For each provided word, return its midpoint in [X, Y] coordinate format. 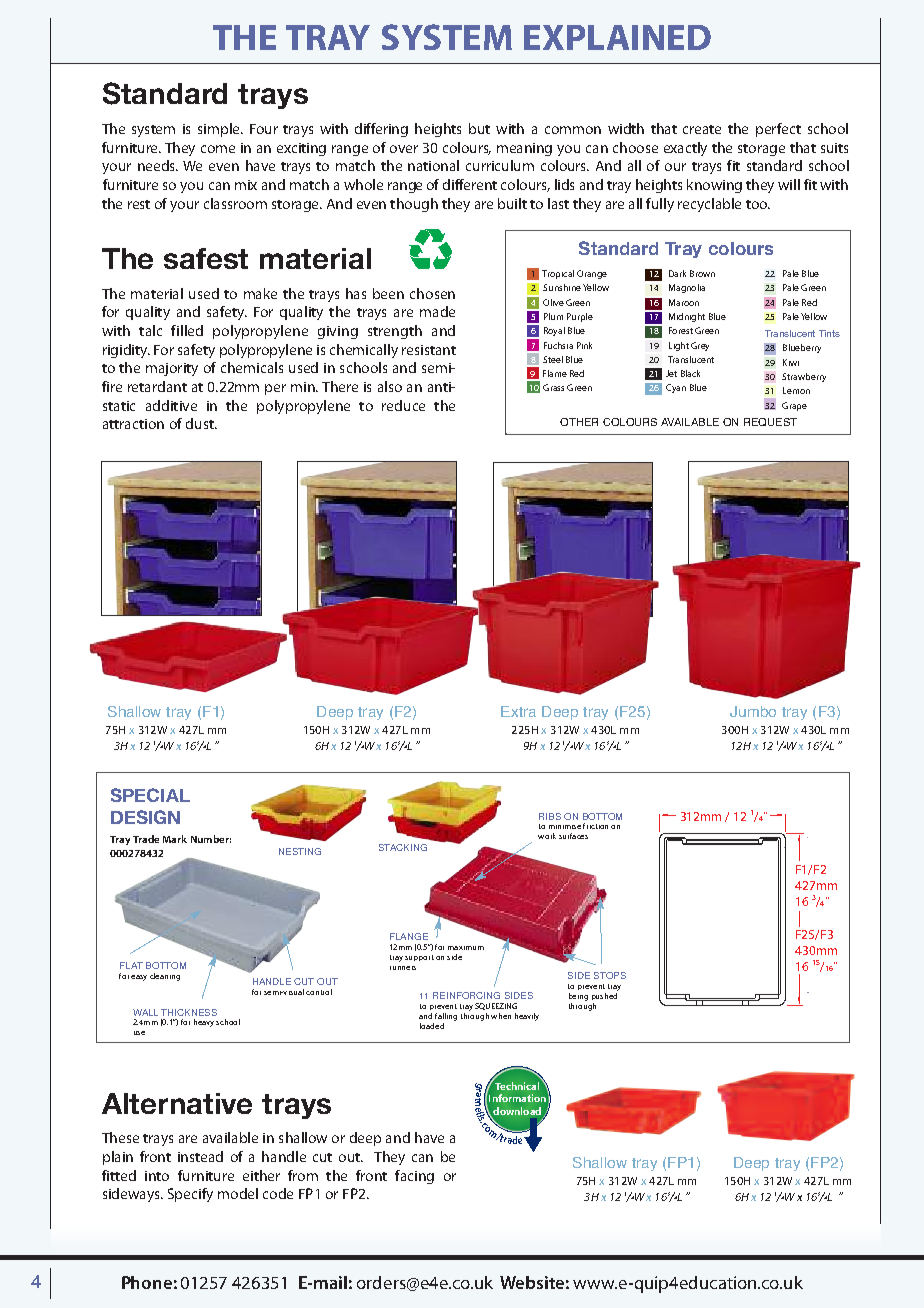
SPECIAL [150, 795]
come [218, 149]
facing [414, 1177]
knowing [714, 186]
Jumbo [753, 711]
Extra [518, 711]
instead [200, 1156]
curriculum [500, 165]
